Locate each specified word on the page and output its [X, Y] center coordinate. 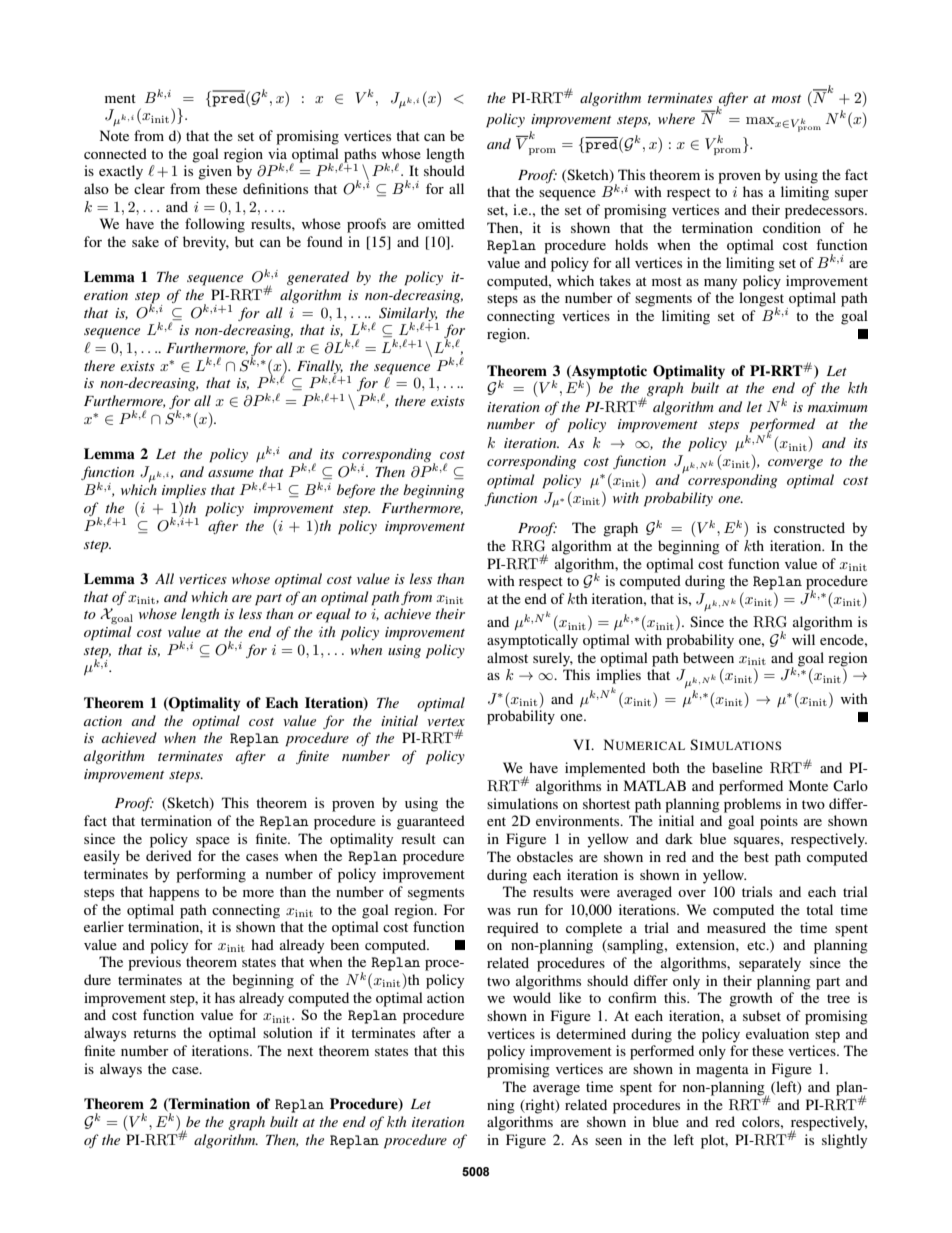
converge [795, 464]
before [356, 491]
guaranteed [431, 822]
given [215, 172]
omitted [441, 223]
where [676, 118]
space [213, 842]
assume [231, 473]
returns [154, 1033]
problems [752, 805]
